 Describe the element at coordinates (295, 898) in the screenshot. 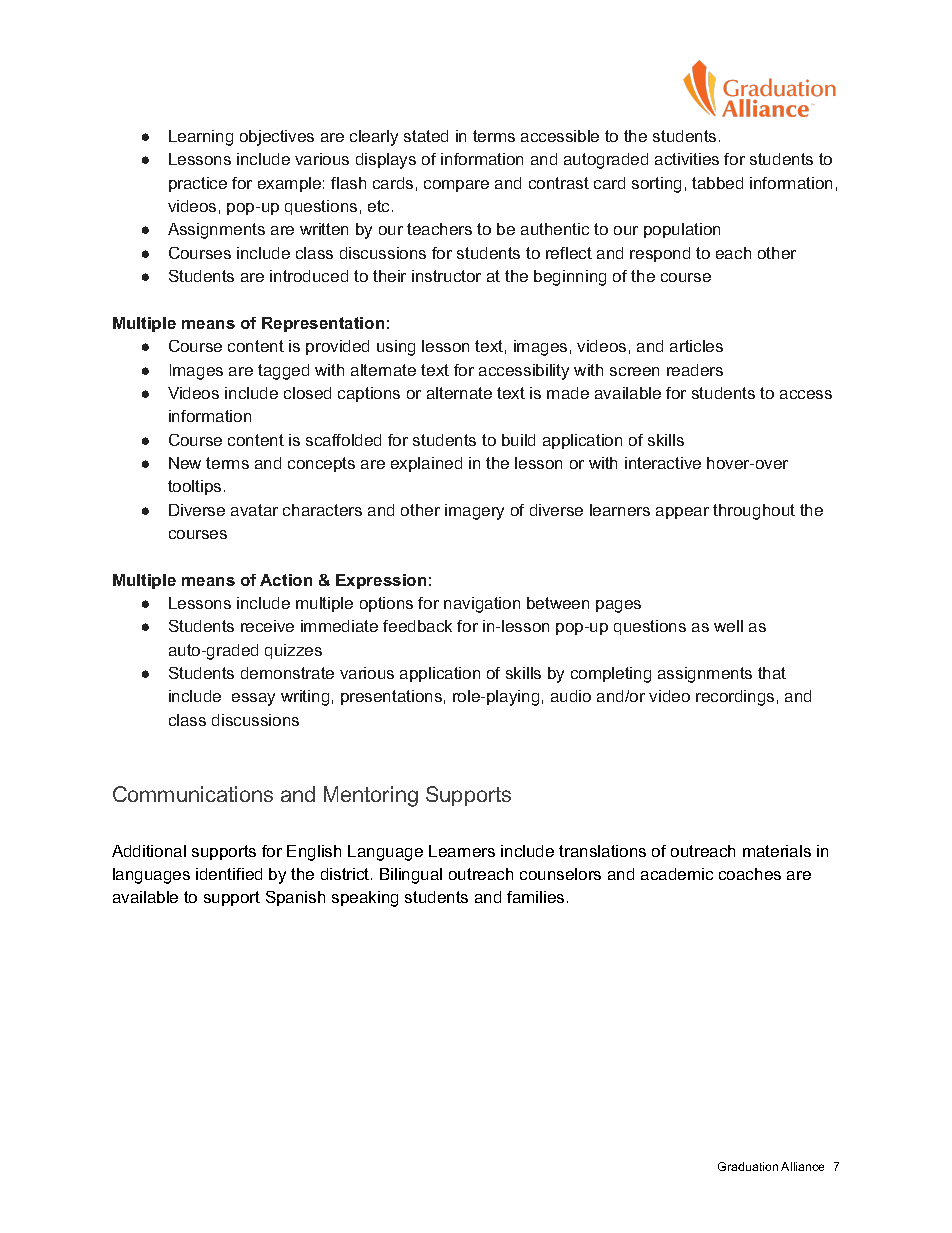

I see `Spanish` at that location.
